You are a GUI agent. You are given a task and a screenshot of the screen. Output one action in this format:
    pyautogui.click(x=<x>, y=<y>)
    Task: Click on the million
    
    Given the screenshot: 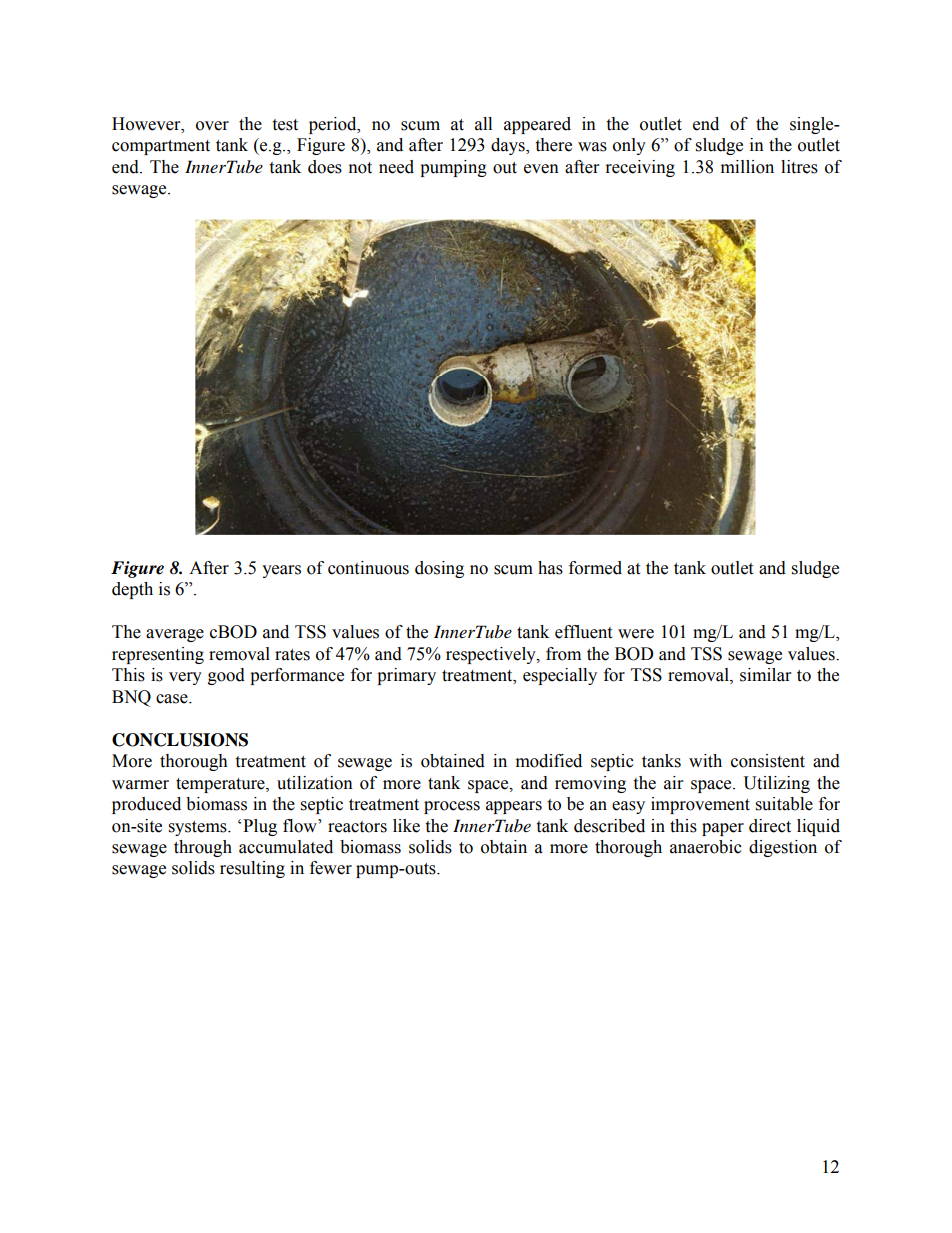 What is the action you would take?
    pyautogui.click(x=747, y=167)
